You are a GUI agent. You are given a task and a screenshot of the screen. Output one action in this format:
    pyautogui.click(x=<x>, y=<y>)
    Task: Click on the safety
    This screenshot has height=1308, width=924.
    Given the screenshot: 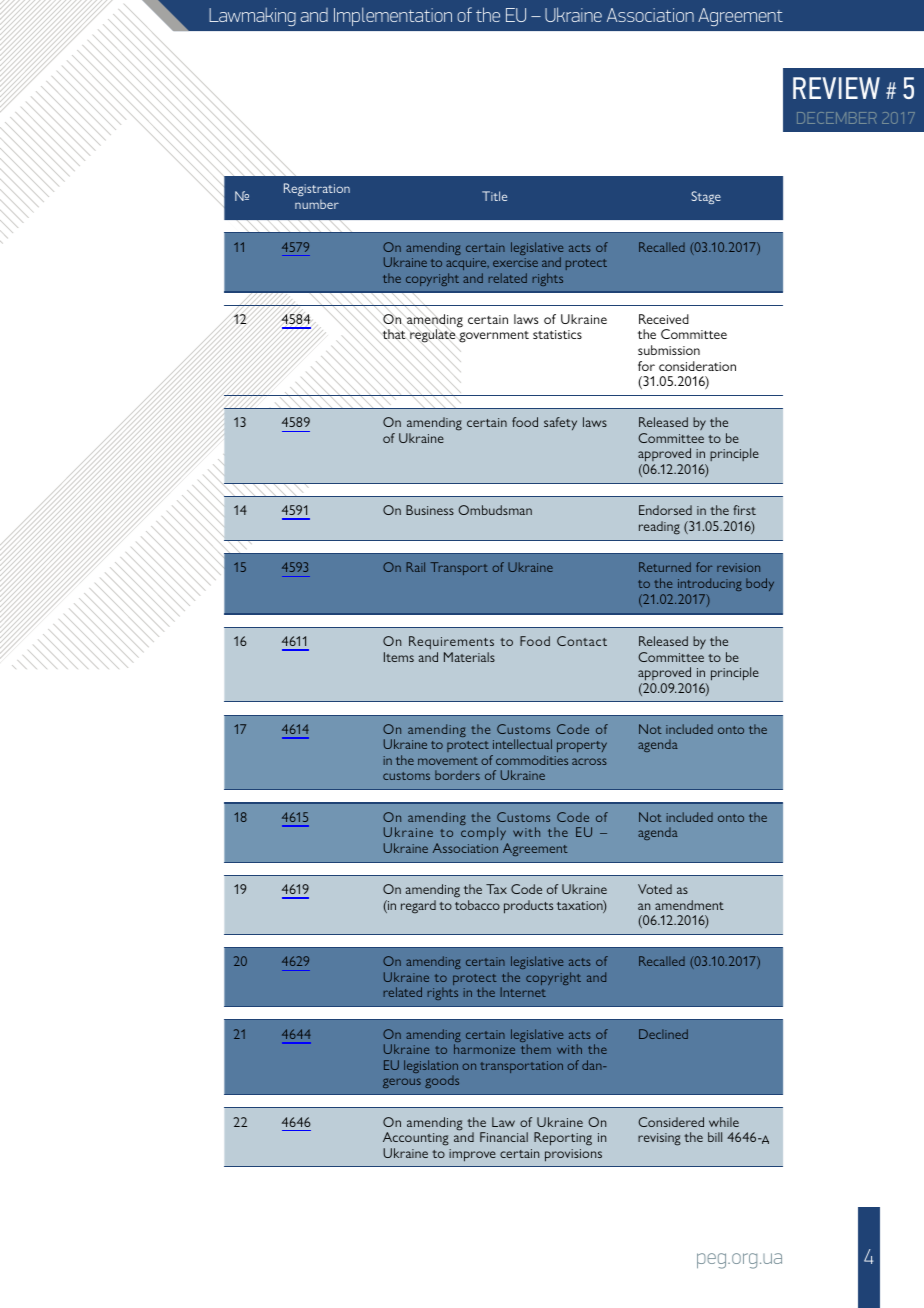 What is the action you would take?
    pyautogui.click(x=560, y=423)
